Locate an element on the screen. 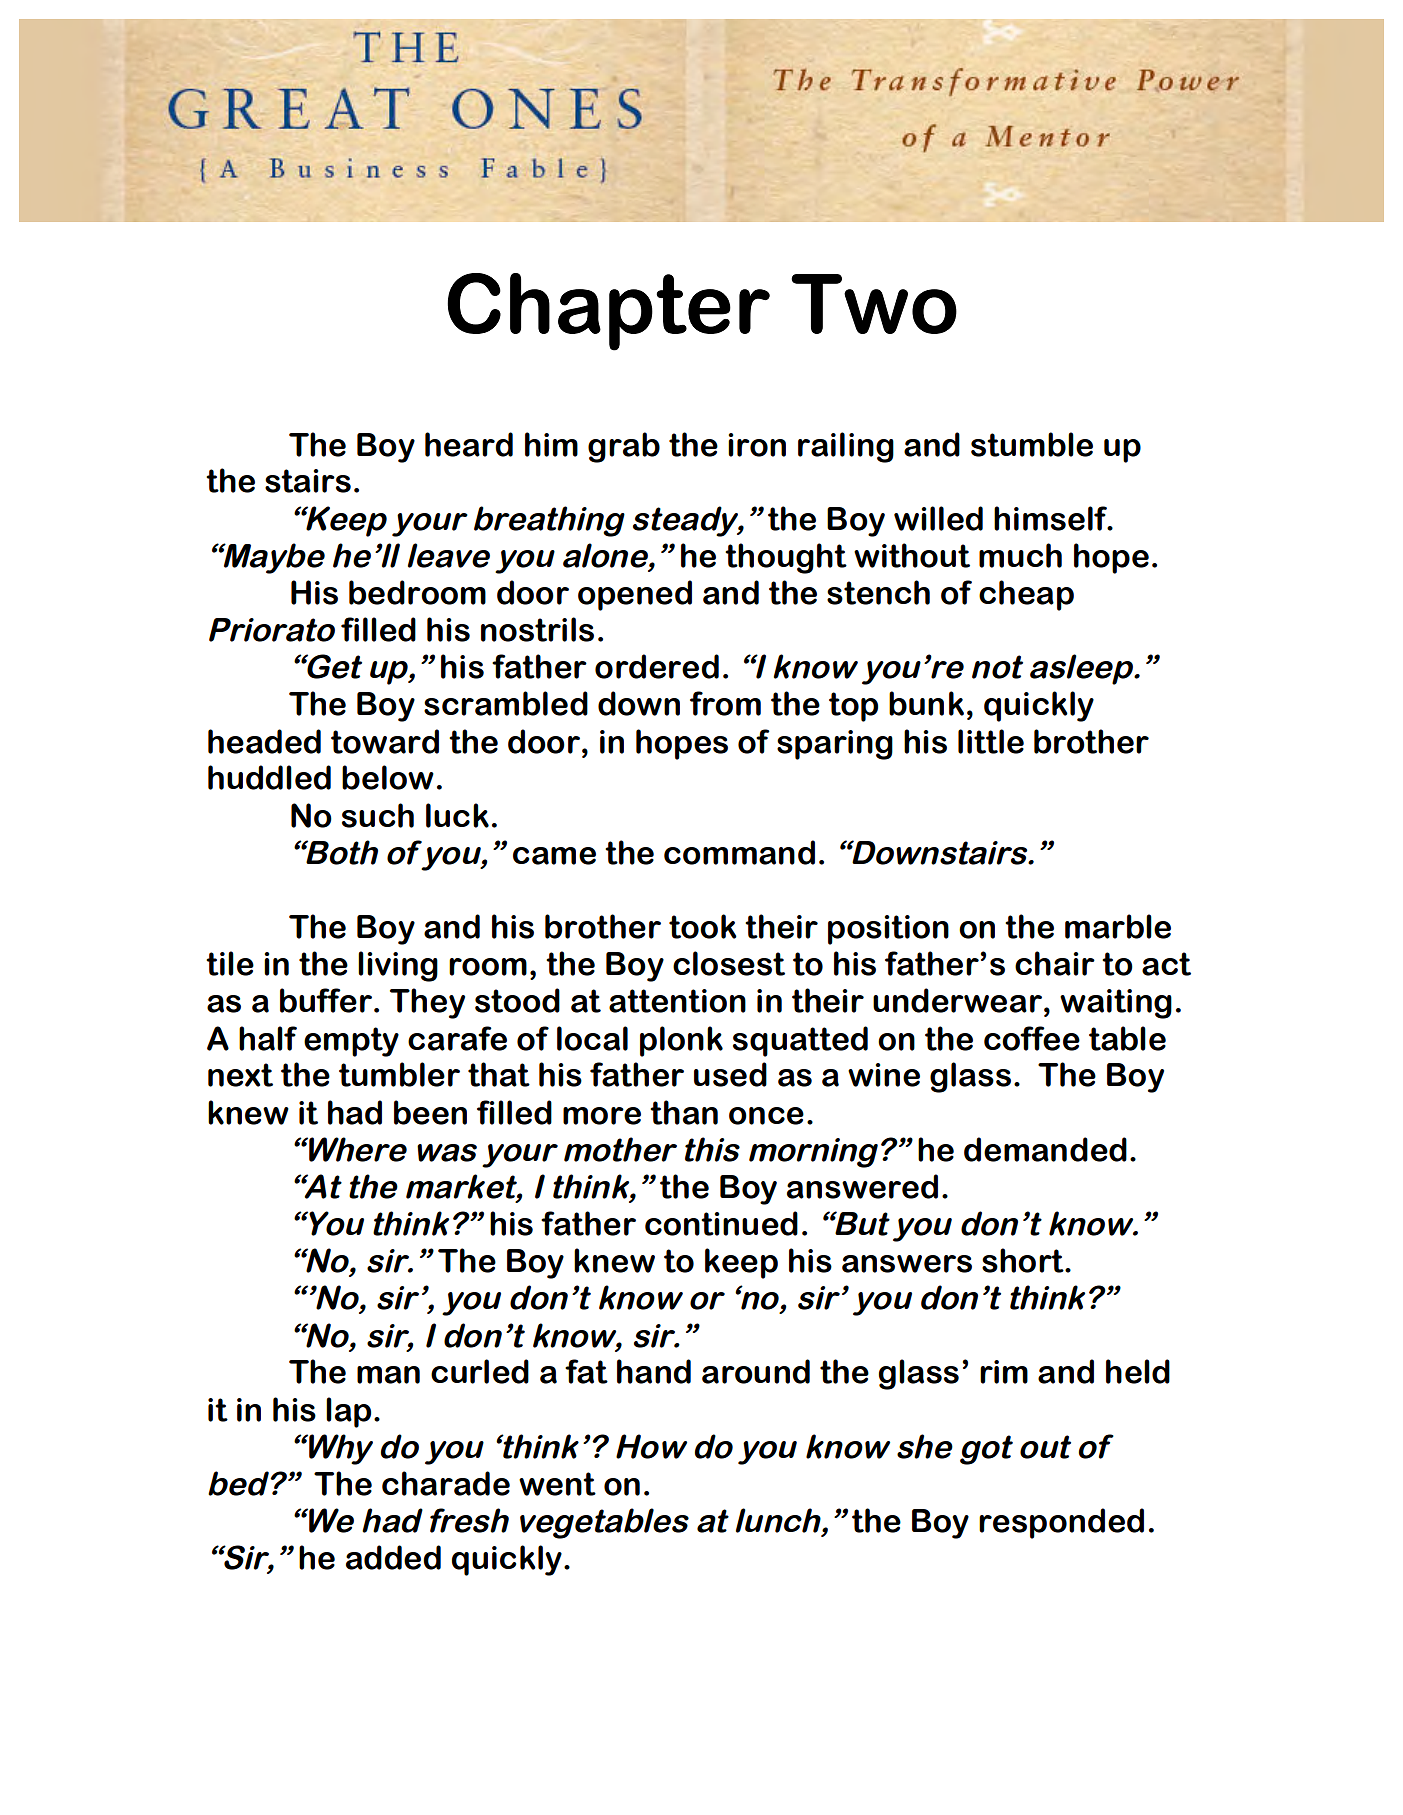 This screenshot has height=1815, width=1403. stumble is located at coordinates (1032, 444).
